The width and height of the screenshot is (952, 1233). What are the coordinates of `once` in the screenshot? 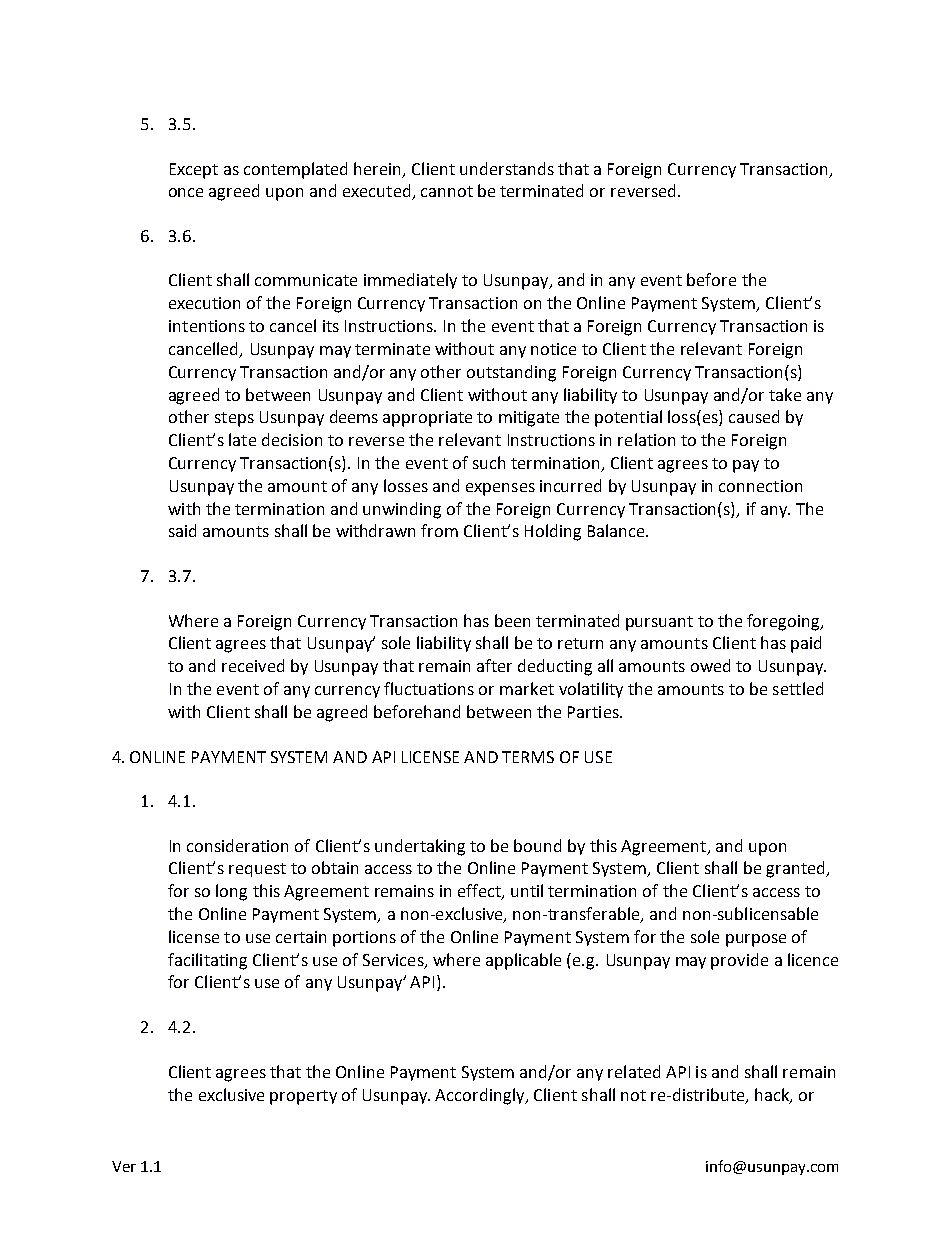 It's located at (186, 192).
